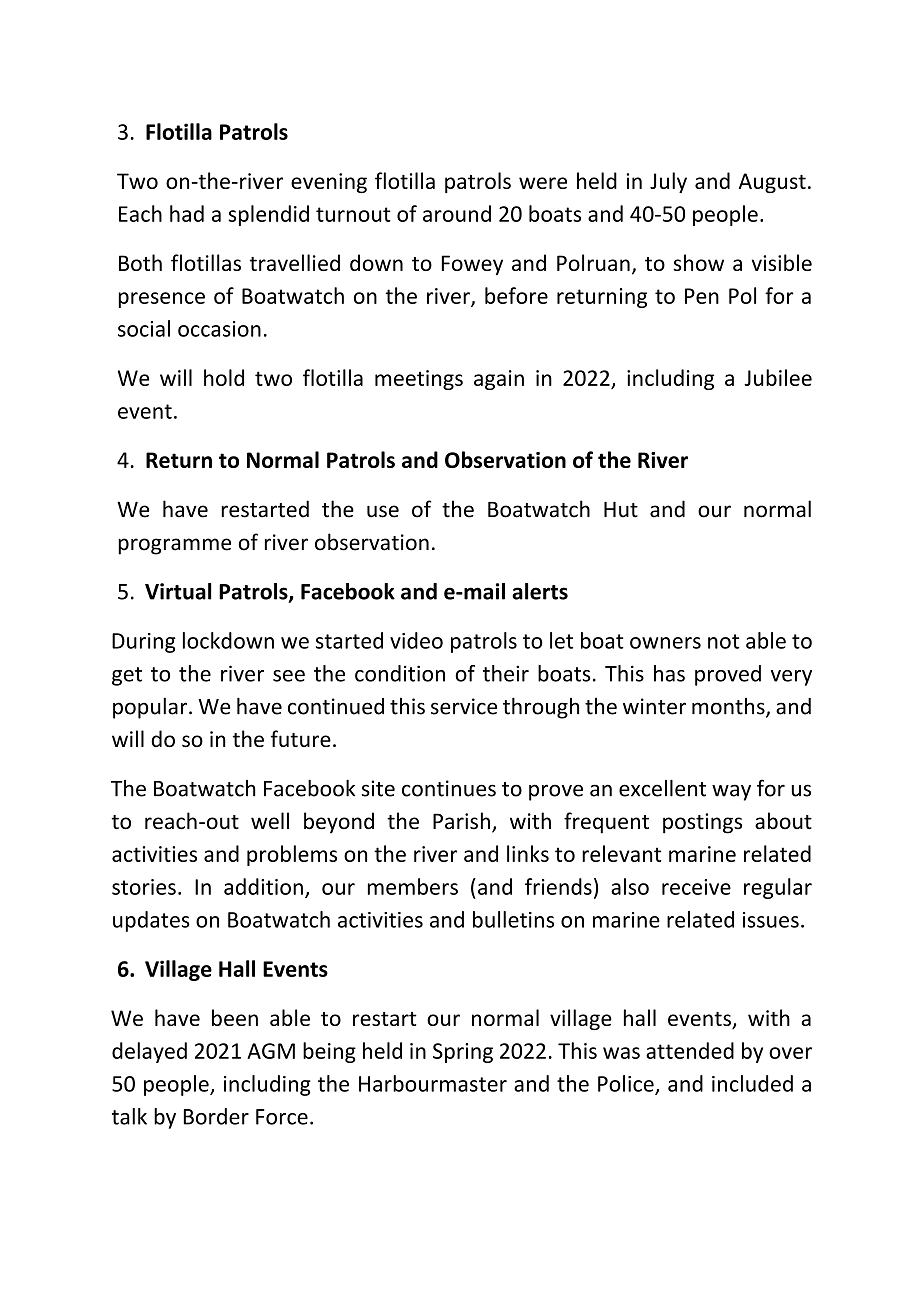 The width and height of the page is (924, 1308). Describe the element at coordinates (151, 708) in the page. I see `popular` at that location.
